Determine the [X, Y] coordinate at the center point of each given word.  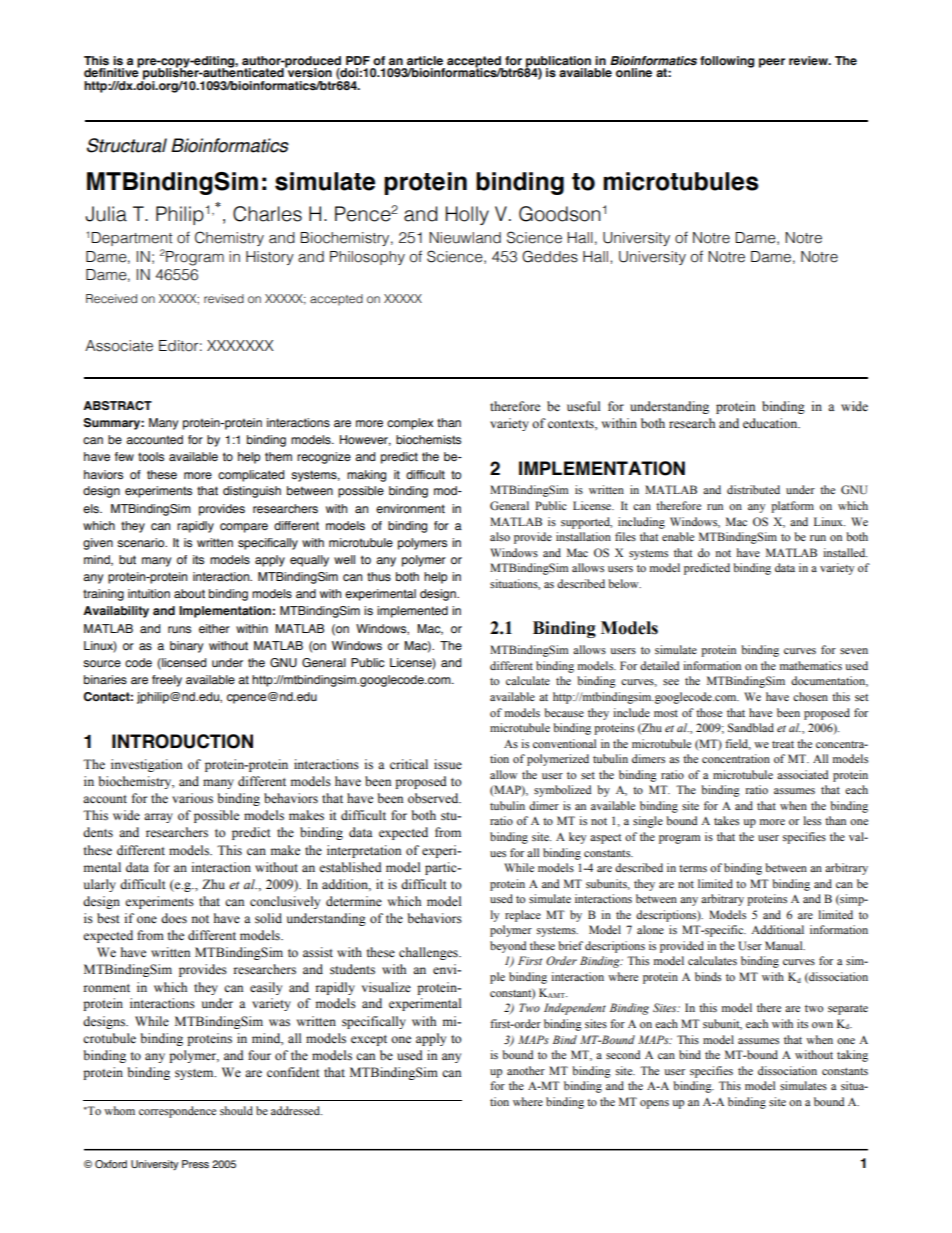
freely [167, 681]
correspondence [177, 1112]
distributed [753, 489]
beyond [508, 947]
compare [244, 528]
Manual [785, 945]
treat [783, 744]
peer [772, 63]
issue [448, 764]
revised [224, 298]
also [500, 536]
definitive [112, 71]
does [174, 918]
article [425, 60]
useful [583, 406]
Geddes [550, 256]
